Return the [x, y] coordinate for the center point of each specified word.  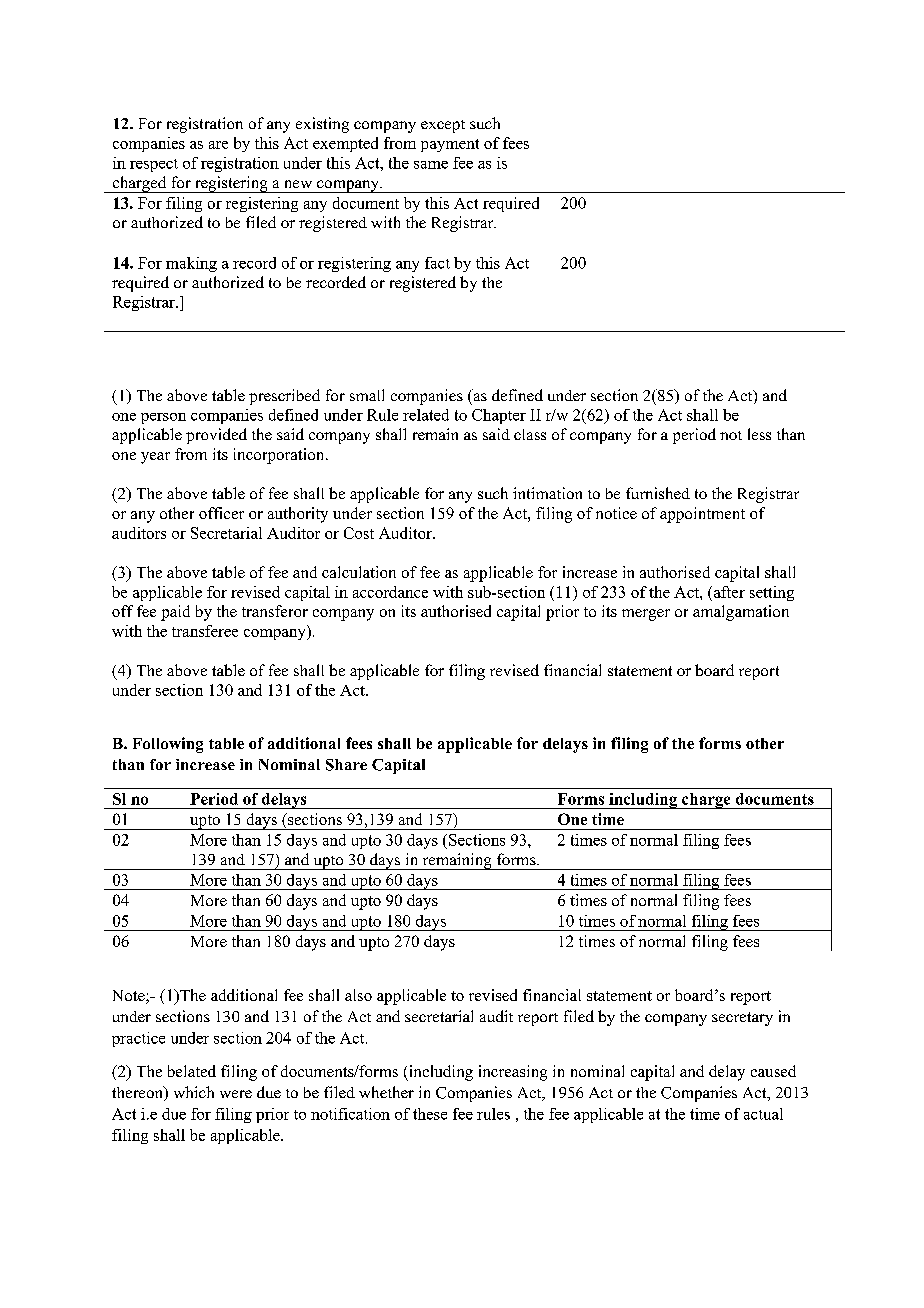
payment [450, 145]
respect [154, 165]
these [430, 1114]
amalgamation [741, 613]
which [194, 1092]
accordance [390, 592]
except [443, 126]
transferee [205, 631]
